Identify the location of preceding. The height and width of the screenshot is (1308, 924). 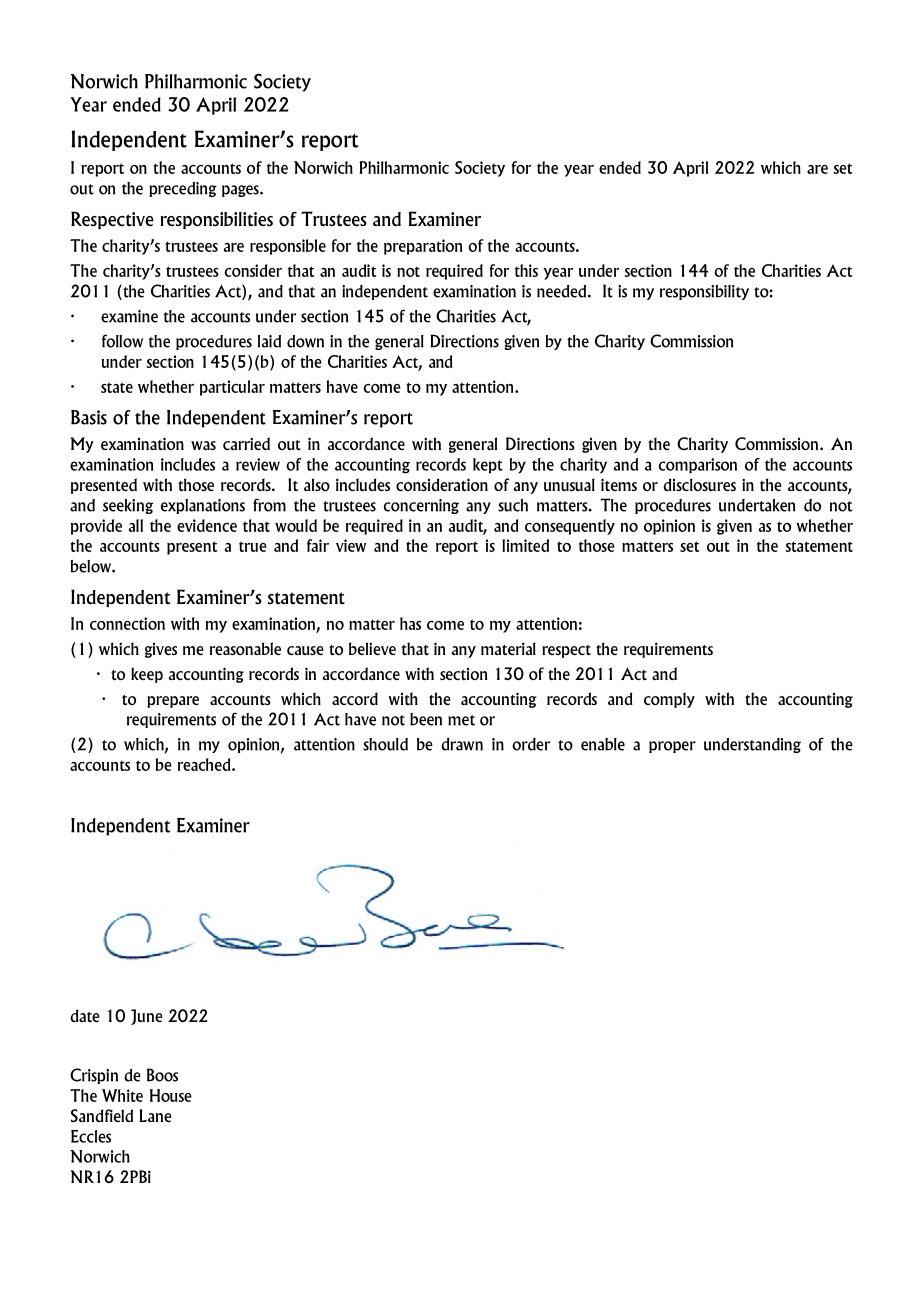
(183, 189).
